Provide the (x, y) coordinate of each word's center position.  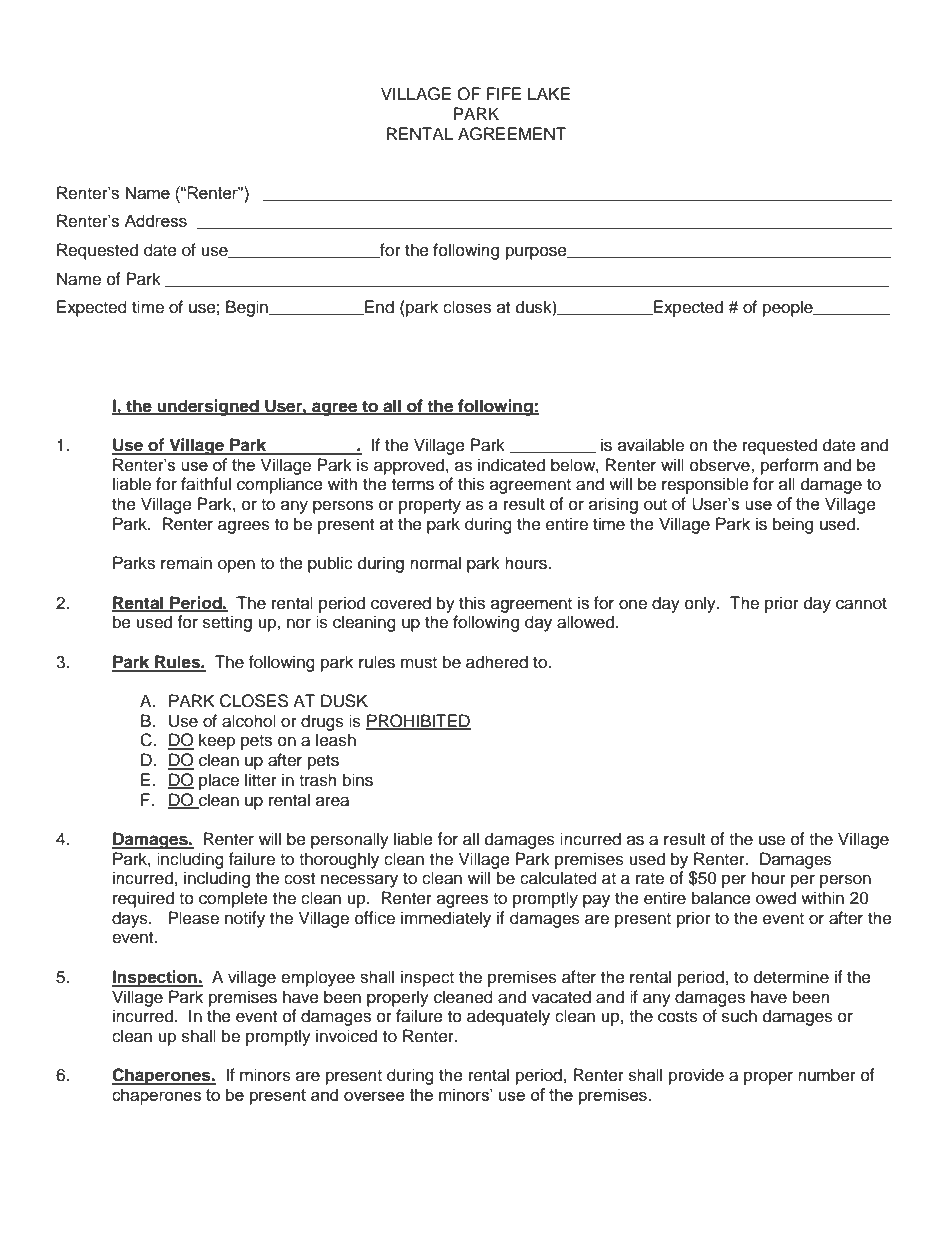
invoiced (346, 1036)
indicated (511, 465)
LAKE (549, 93)
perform (789, 466)
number (827, 1075)
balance (721, 898)
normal (435, 563)
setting (227, 623)
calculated (558, 878)
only (701, 604)
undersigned (208, 407)
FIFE (503, 93)
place (219, 781)
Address (155, 220)
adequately (508, 1017)
